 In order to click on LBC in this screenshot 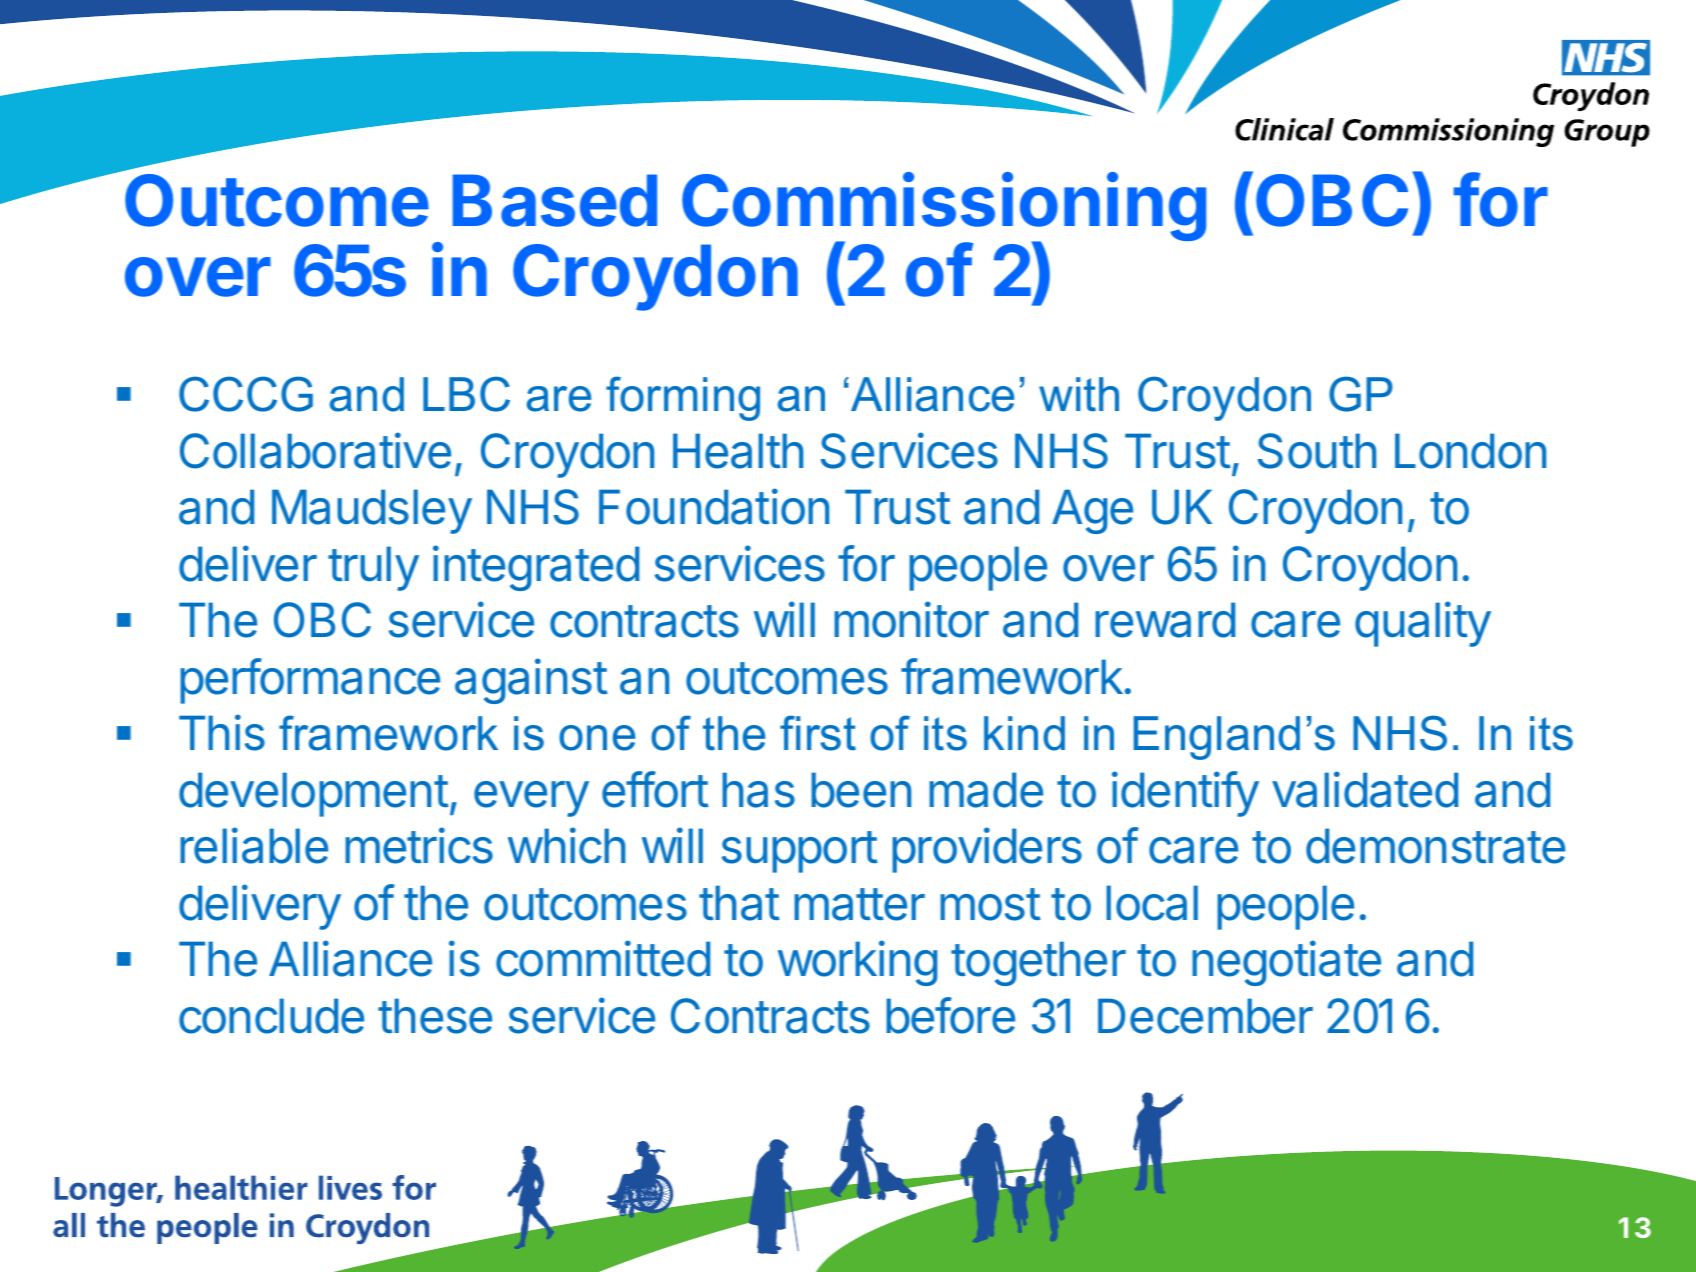, I will do `click(466, 394)`.
